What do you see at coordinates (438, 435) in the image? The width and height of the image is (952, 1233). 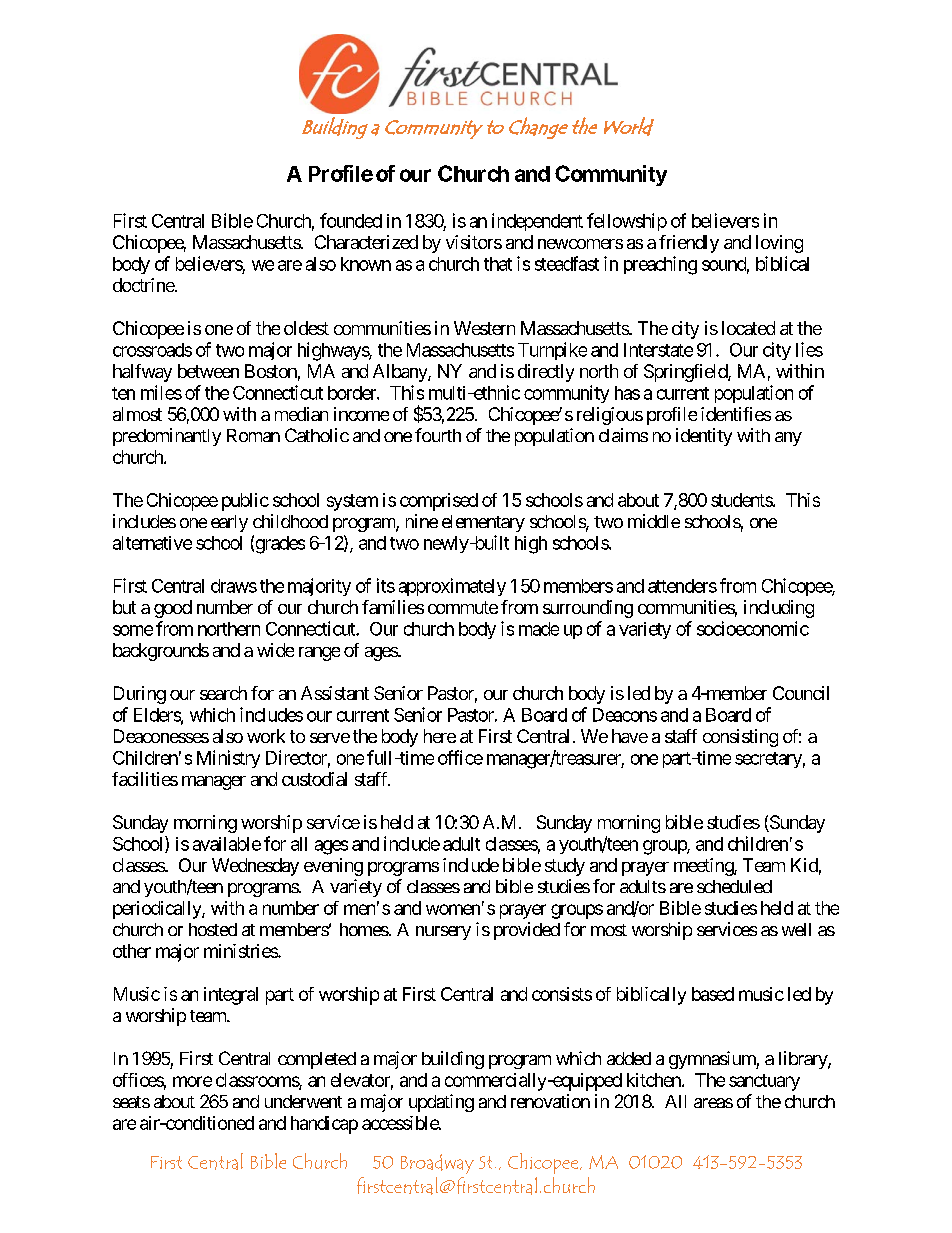 I see `fourth` at bounding box center [438, 435].
